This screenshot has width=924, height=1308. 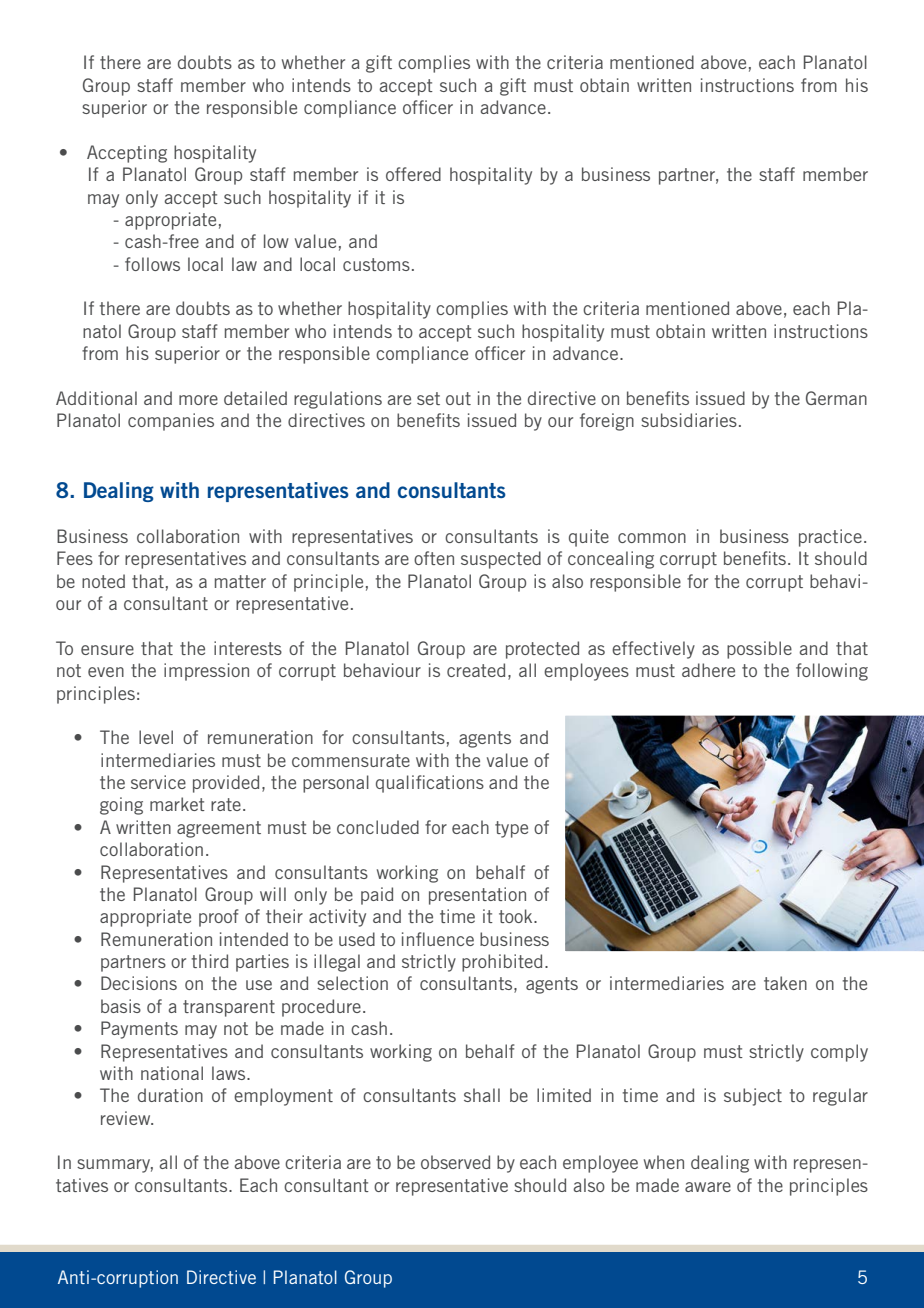 What do you see at coordinates (127, 1118) in the screenshot?
I see `review` at bounding box center [127, 1118].
